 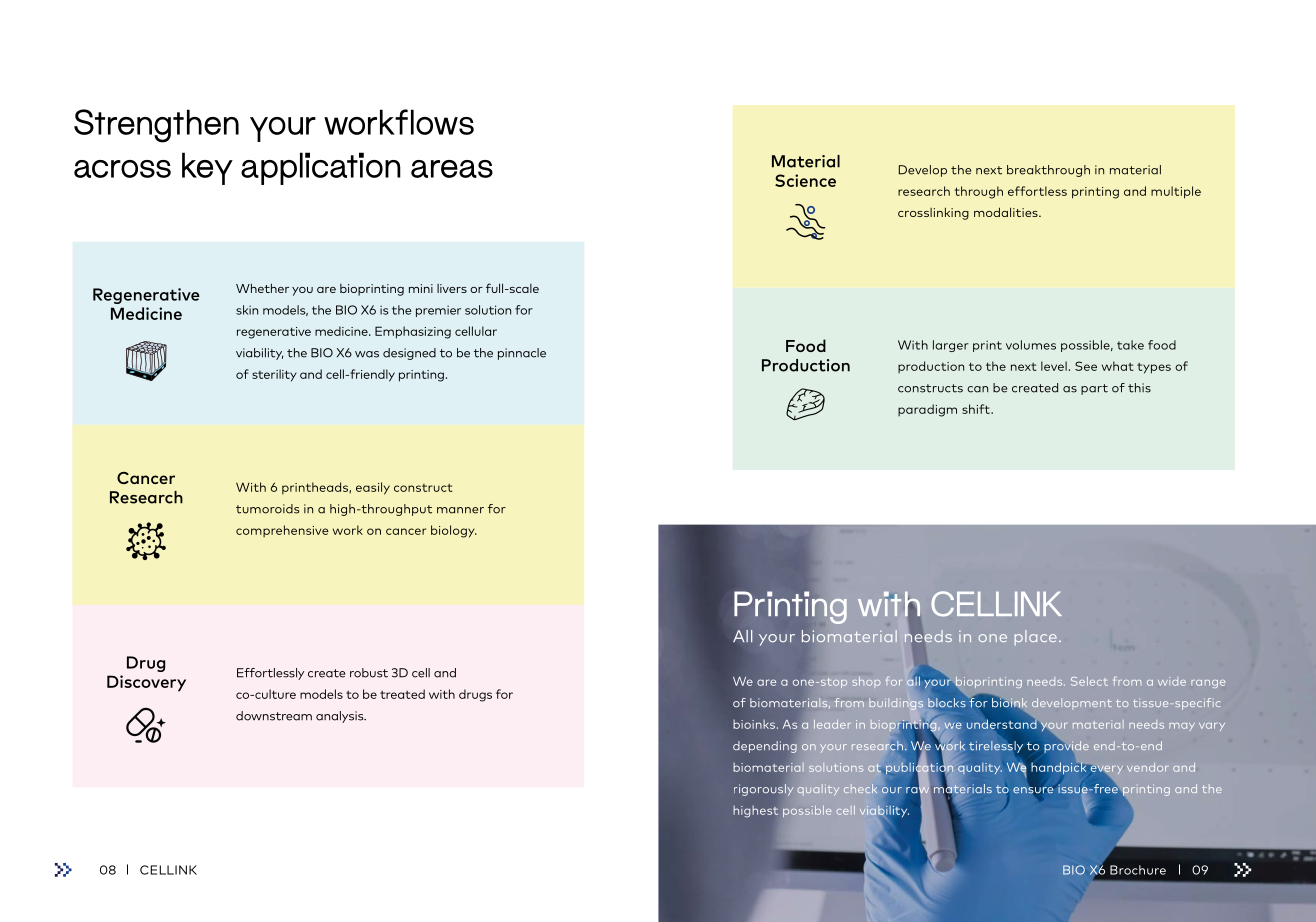 What do you see at coordinates (1176, 192) in the image?
I see `multiple` at bounding box center [1176, 192].
